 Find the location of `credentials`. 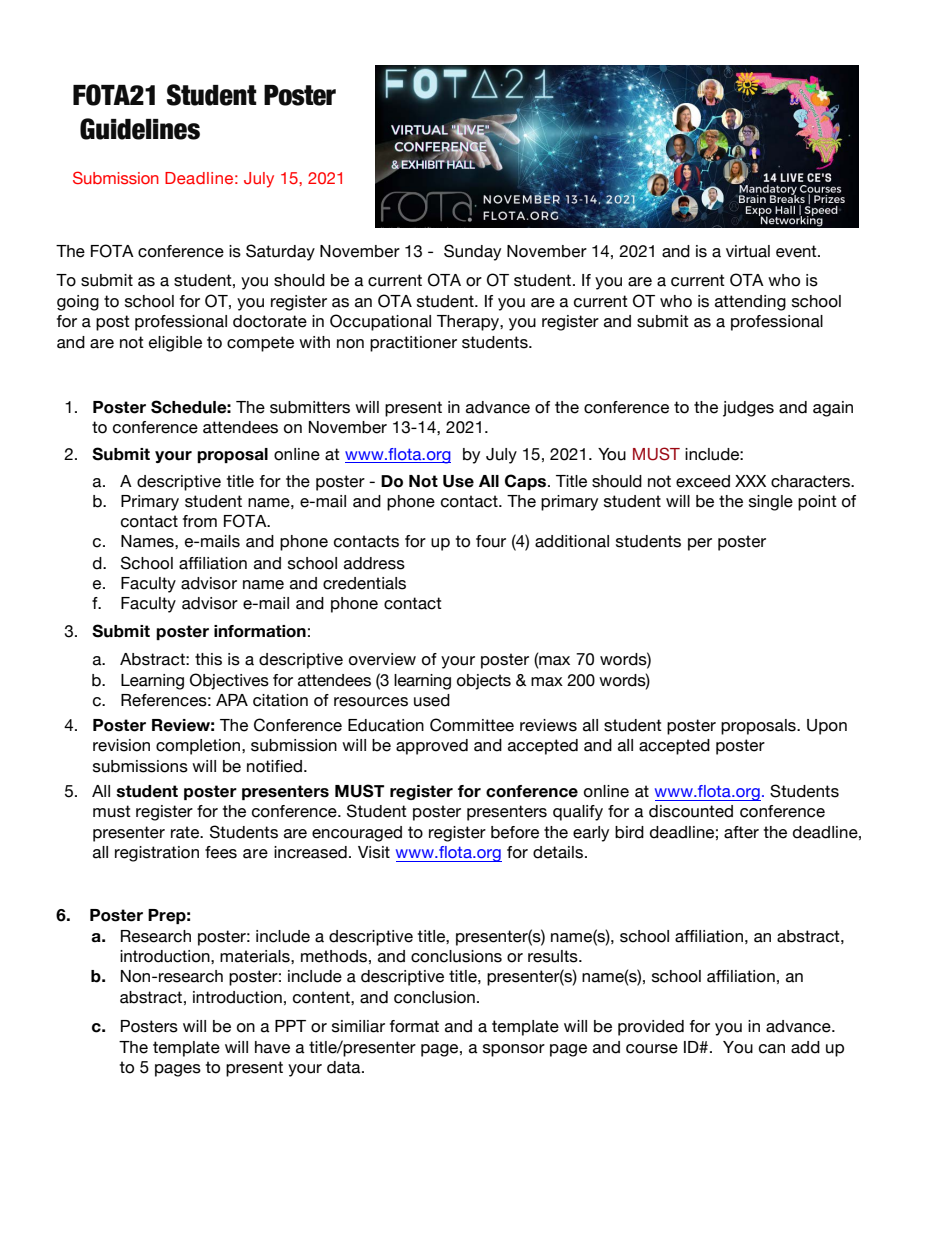

credentials is located at coordinates (364, 583).
